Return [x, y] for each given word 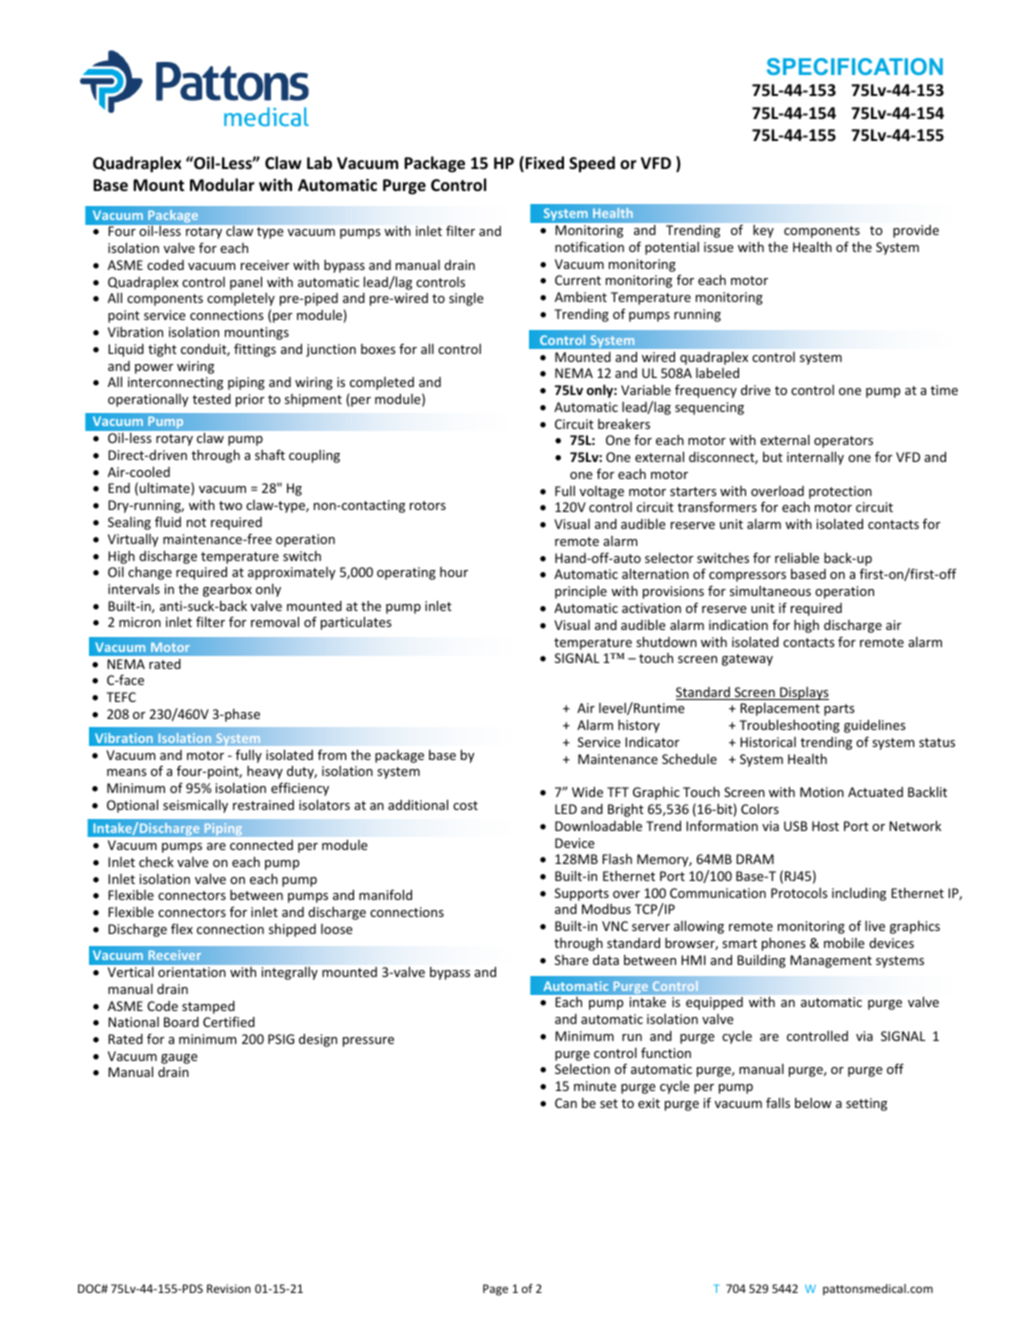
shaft [270, 454]
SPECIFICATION [855, 66]
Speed [592, 164]
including [859, 894]
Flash [617, 858]
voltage [602, 492]
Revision [229, 1288]
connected [261, 845]
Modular [222, 184]
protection [840, 492]
